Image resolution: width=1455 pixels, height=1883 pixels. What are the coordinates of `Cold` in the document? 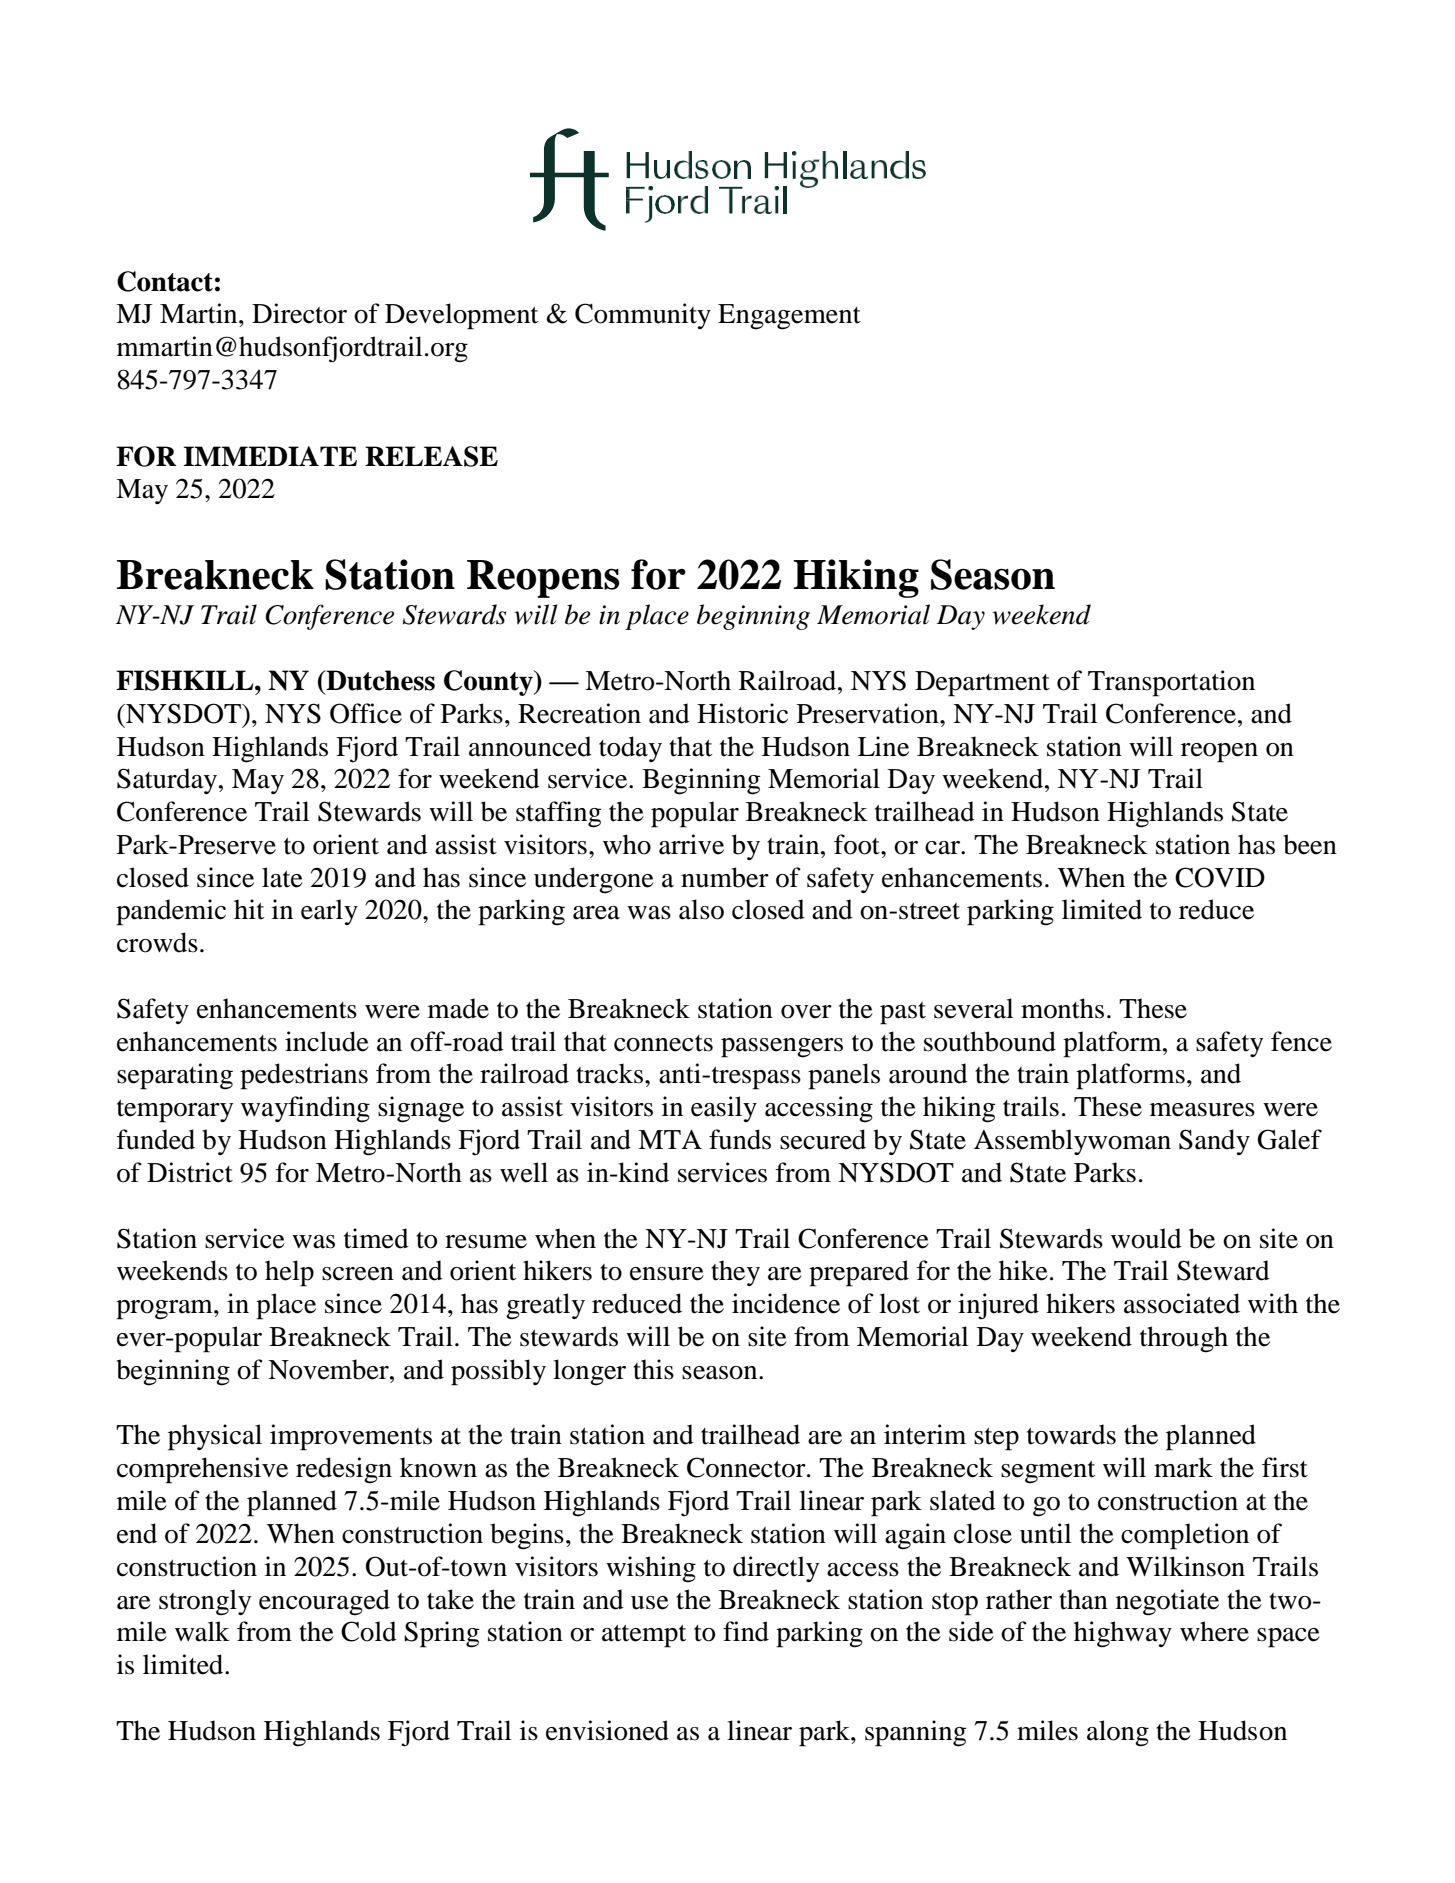 It's located at (369, 1631).
